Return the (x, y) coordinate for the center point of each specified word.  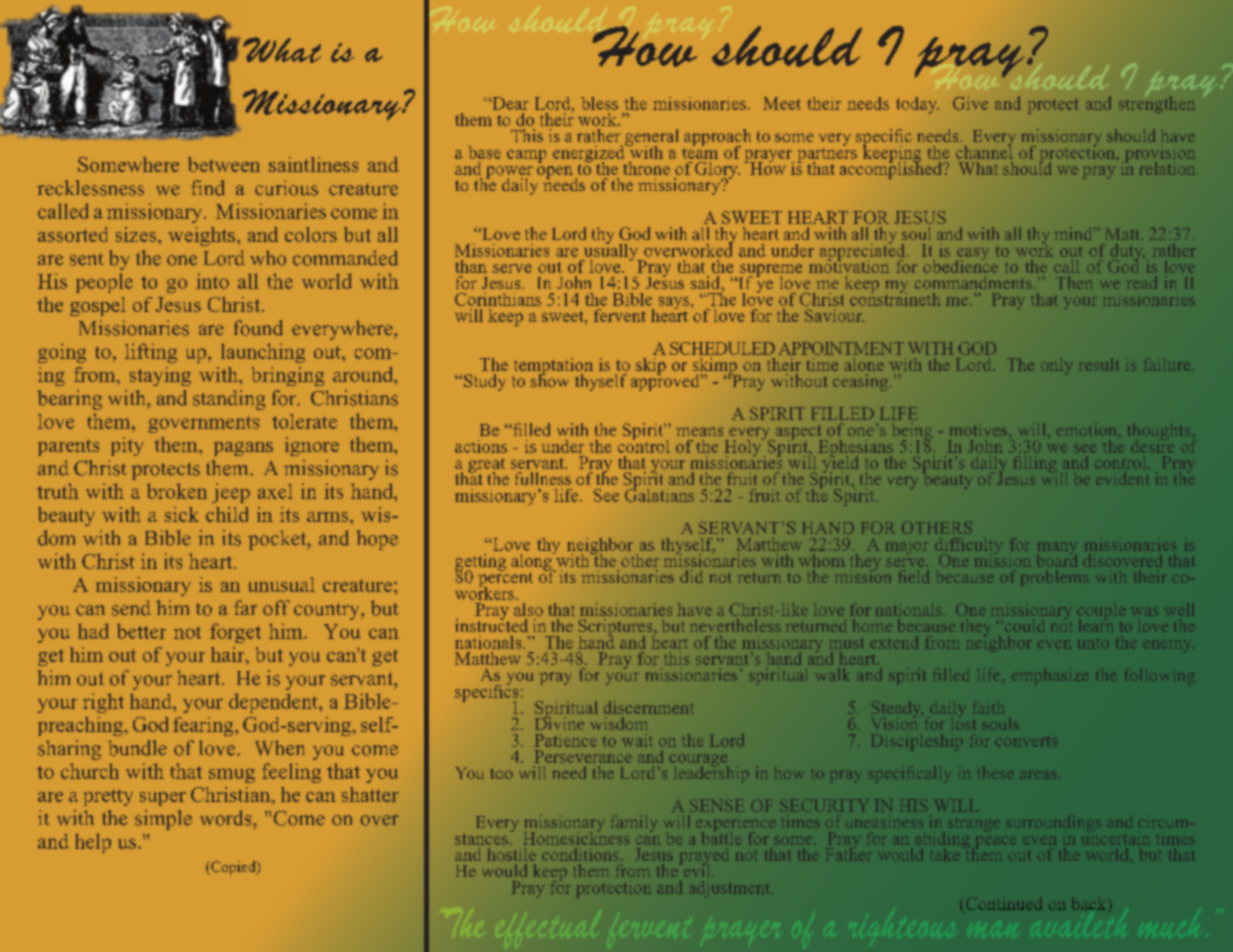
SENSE (717, 805)
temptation (553, 367)
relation (1167, 168)
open (555, 172)
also (528, 609)
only (1057, 366)
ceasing (860, 382)
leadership (711, 773)
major (906, 546)
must (846, 643)
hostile (511, 854)
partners (827, 155)
